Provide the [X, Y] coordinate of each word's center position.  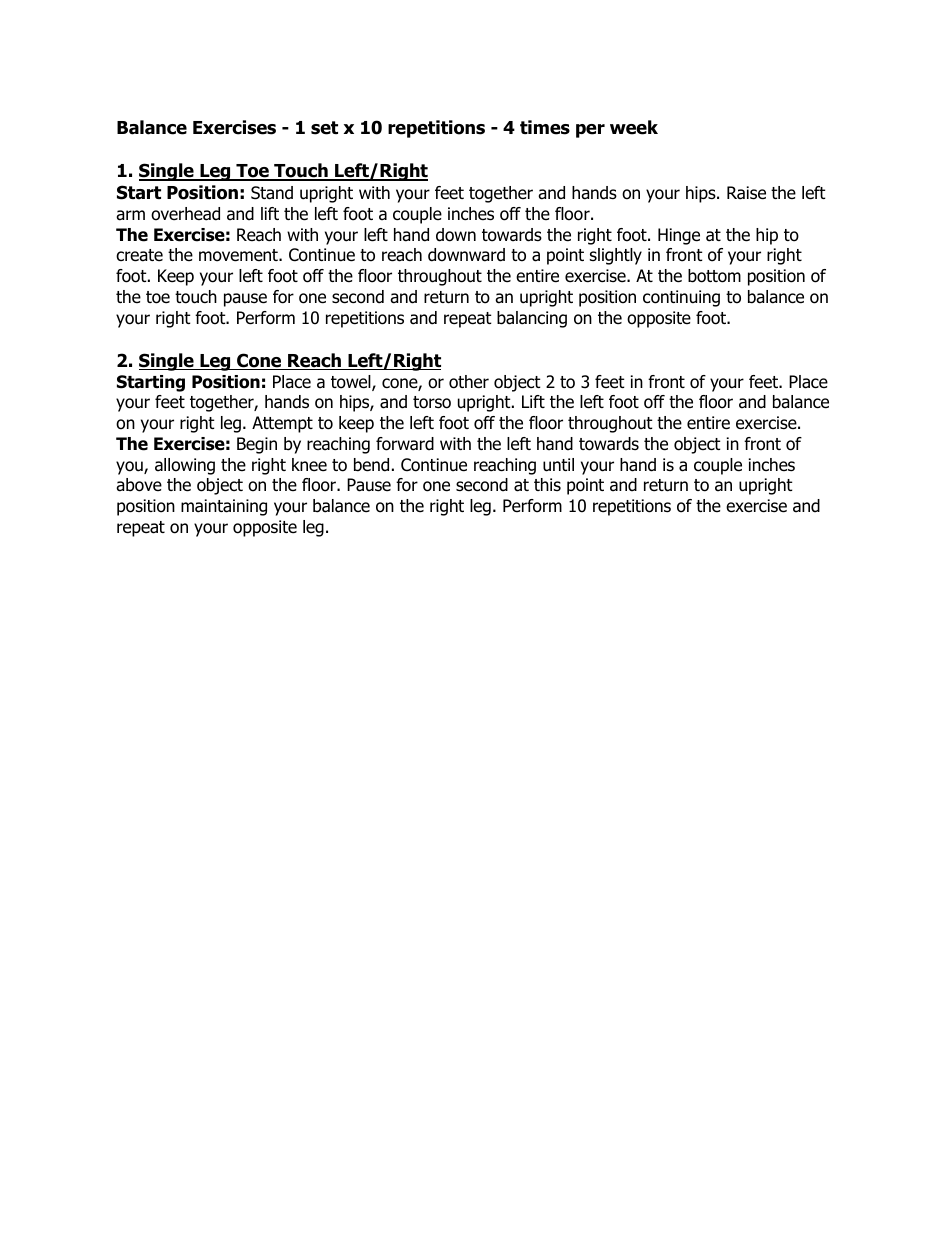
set [324, 128]
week [634, 127]
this [547, 484]
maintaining [224, 507]
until [558, 465]
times [545, 127]
